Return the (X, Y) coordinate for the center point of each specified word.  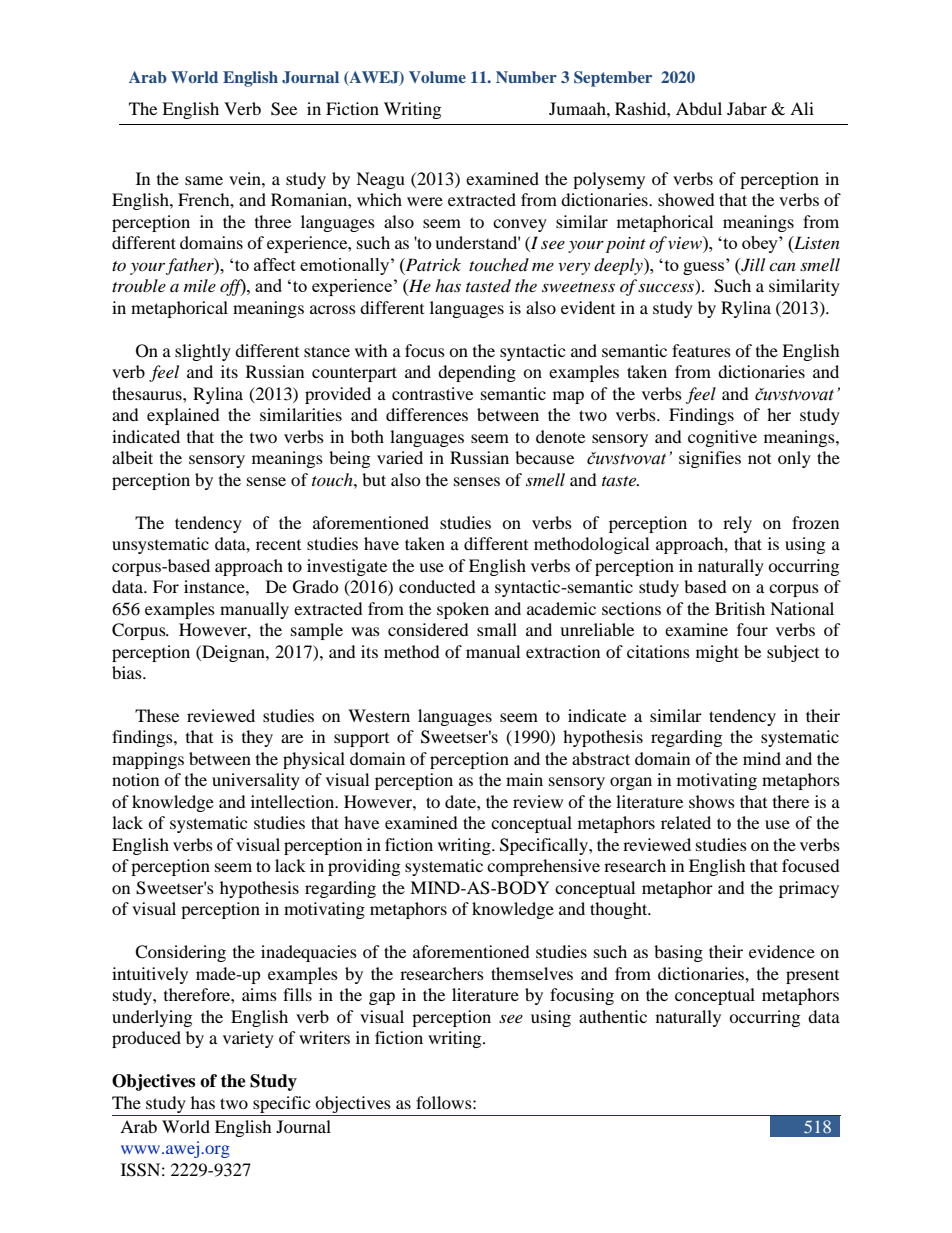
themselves (532, 973)
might (717, 653)
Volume (437, 77)
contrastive (432, 393)
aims (259, 994)
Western (379, 715)
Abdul (699, 108)
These (157, 715)
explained (183, 416)
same (204, 180)
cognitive (722, 438)
